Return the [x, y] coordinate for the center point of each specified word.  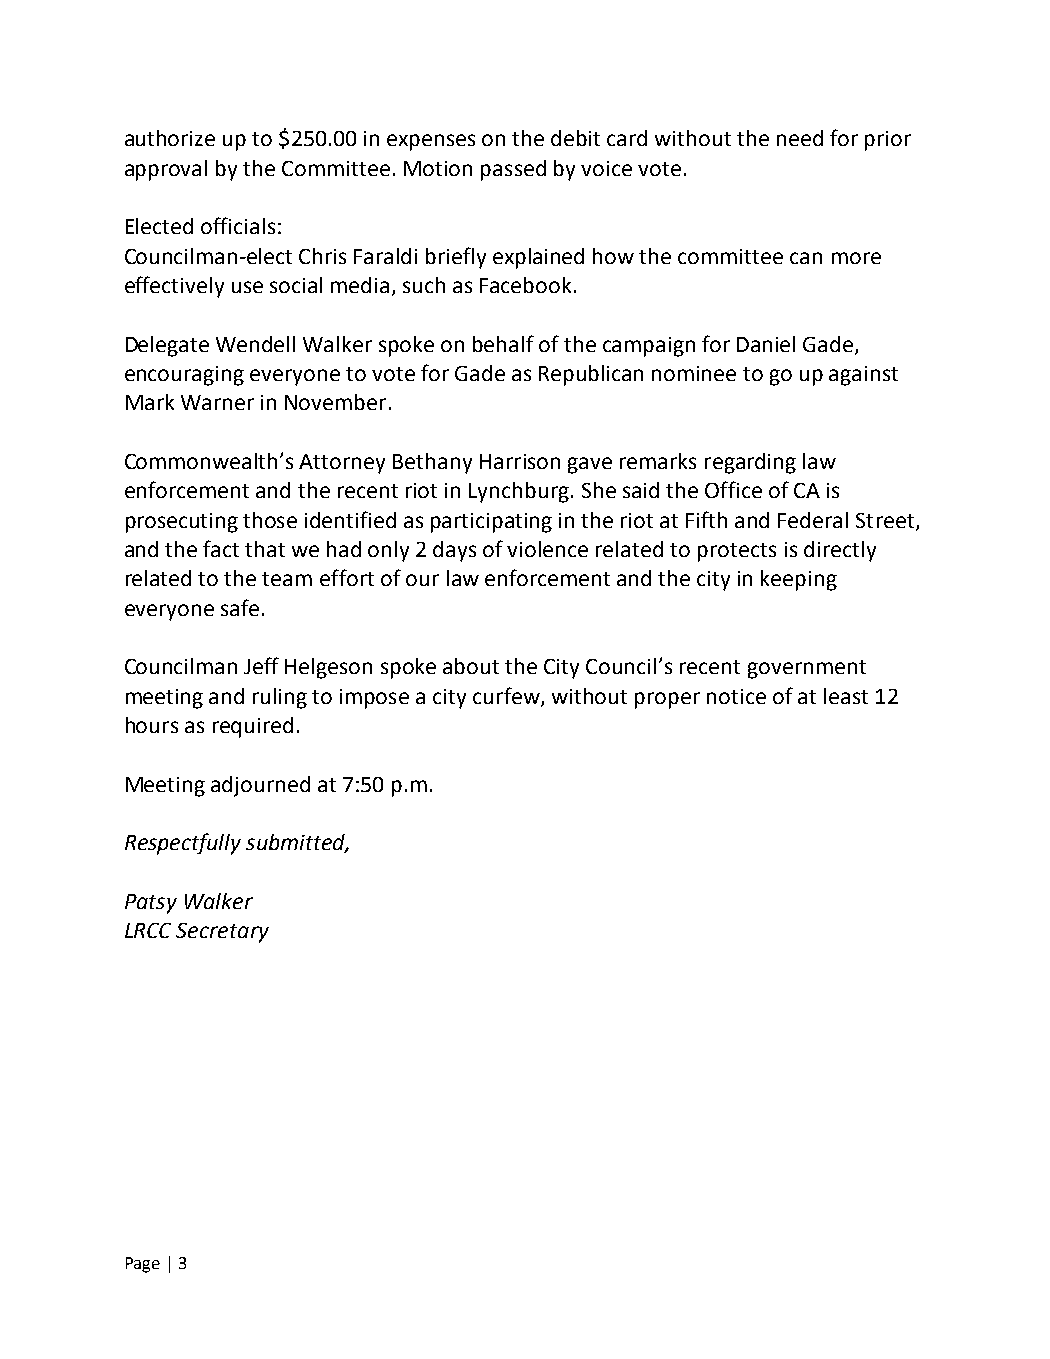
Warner [217, 402]
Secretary [222, 933]
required [253, 727]
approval [166, 170]
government [807, 669]
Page [143, 1265]
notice [736, 696]
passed [513, 170]
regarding [750, 463]
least [846, 696]
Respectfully [183, 844]
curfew [507, 696]
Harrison [520, 461]
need [800, 138]
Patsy [151, 904]
